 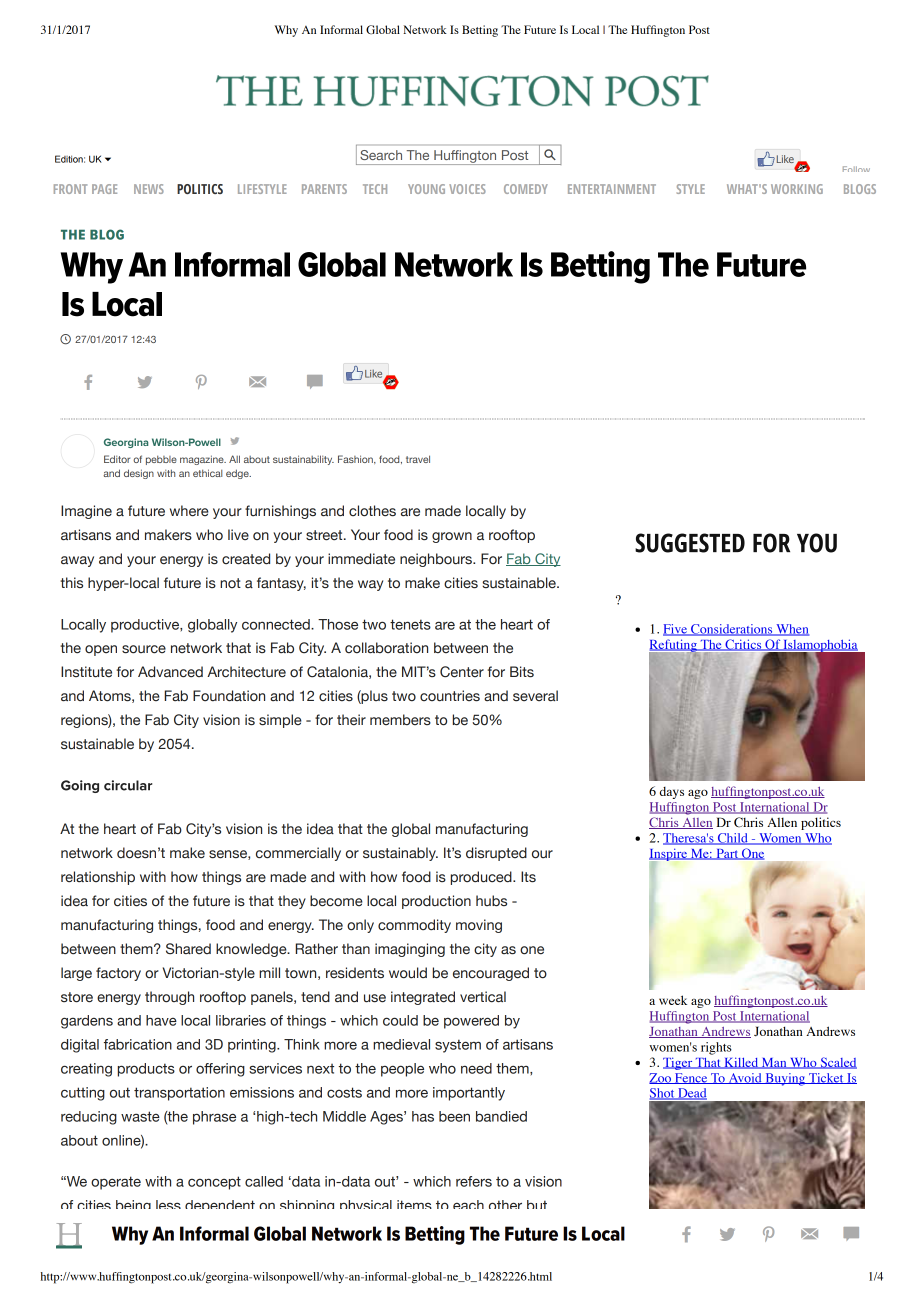 What do you see at coordinates (474, 1181) in the document?
I see `refers` at bounding box center [474, 1181].
